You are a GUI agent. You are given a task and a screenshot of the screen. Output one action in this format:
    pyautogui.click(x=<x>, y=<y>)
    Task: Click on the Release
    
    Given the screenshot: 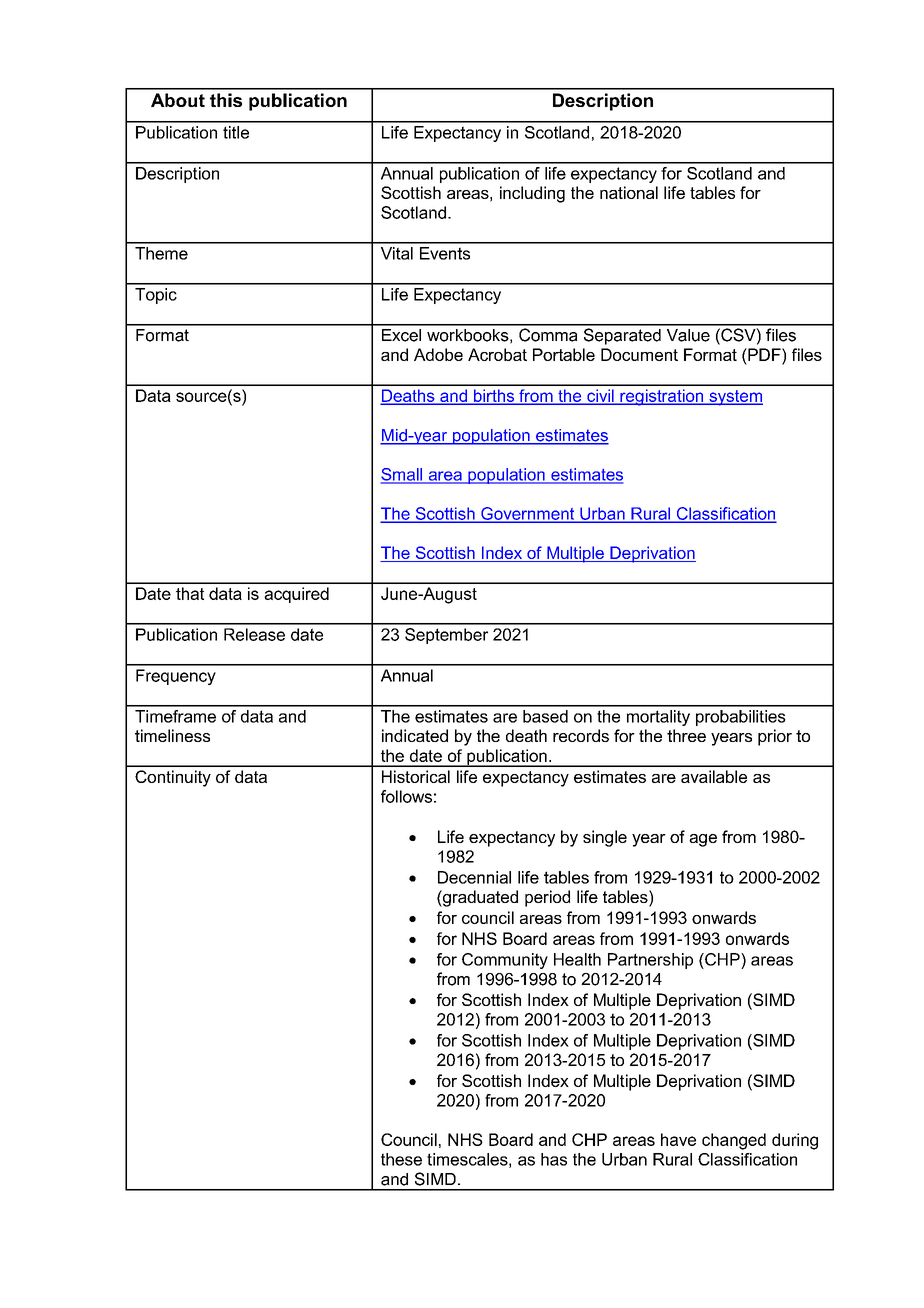 What is the action you would take?
    pyautogui.click(x=254, y=634)
